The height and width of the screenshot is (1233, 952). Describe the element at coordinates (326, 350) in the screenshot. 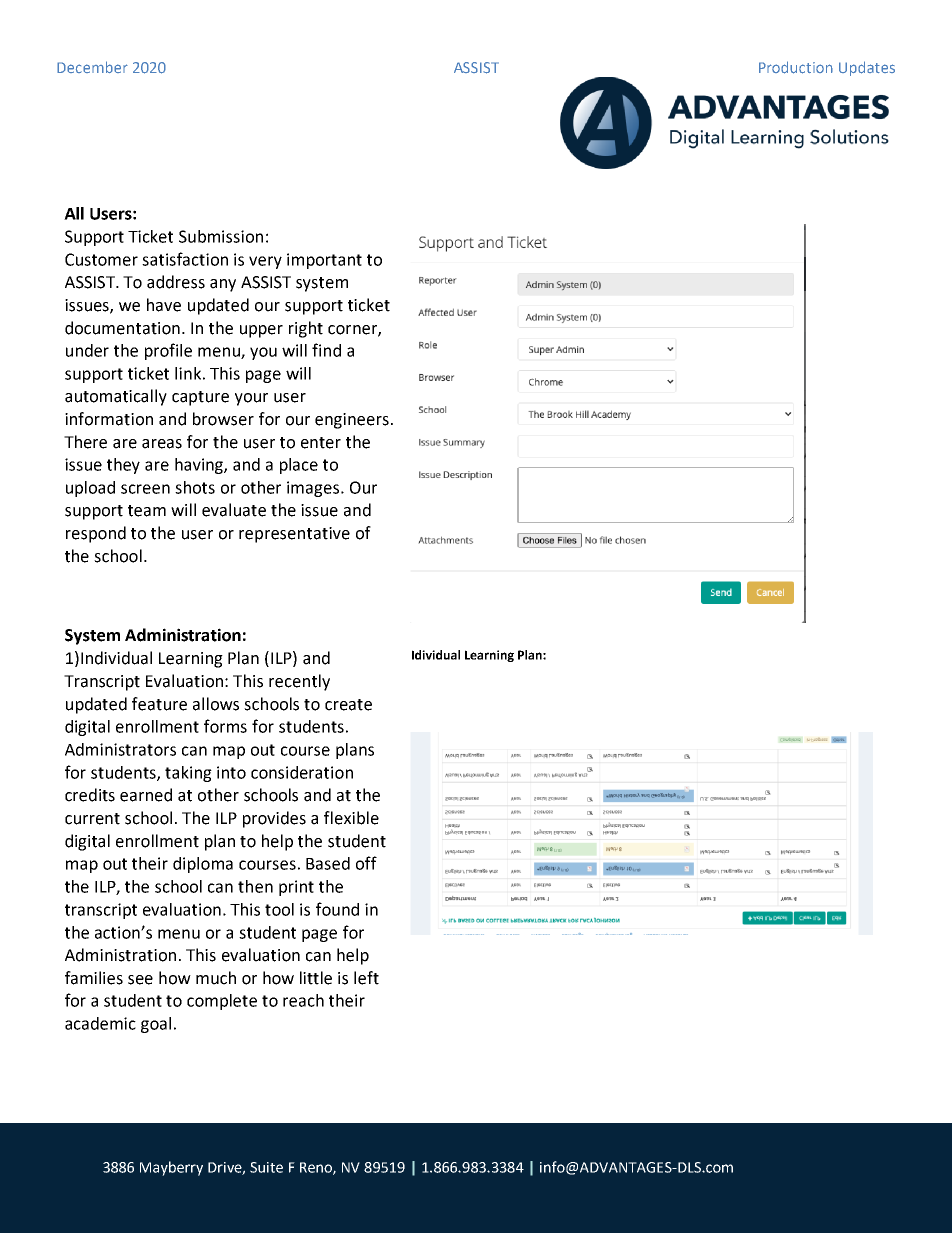

I see `find` at that location.
